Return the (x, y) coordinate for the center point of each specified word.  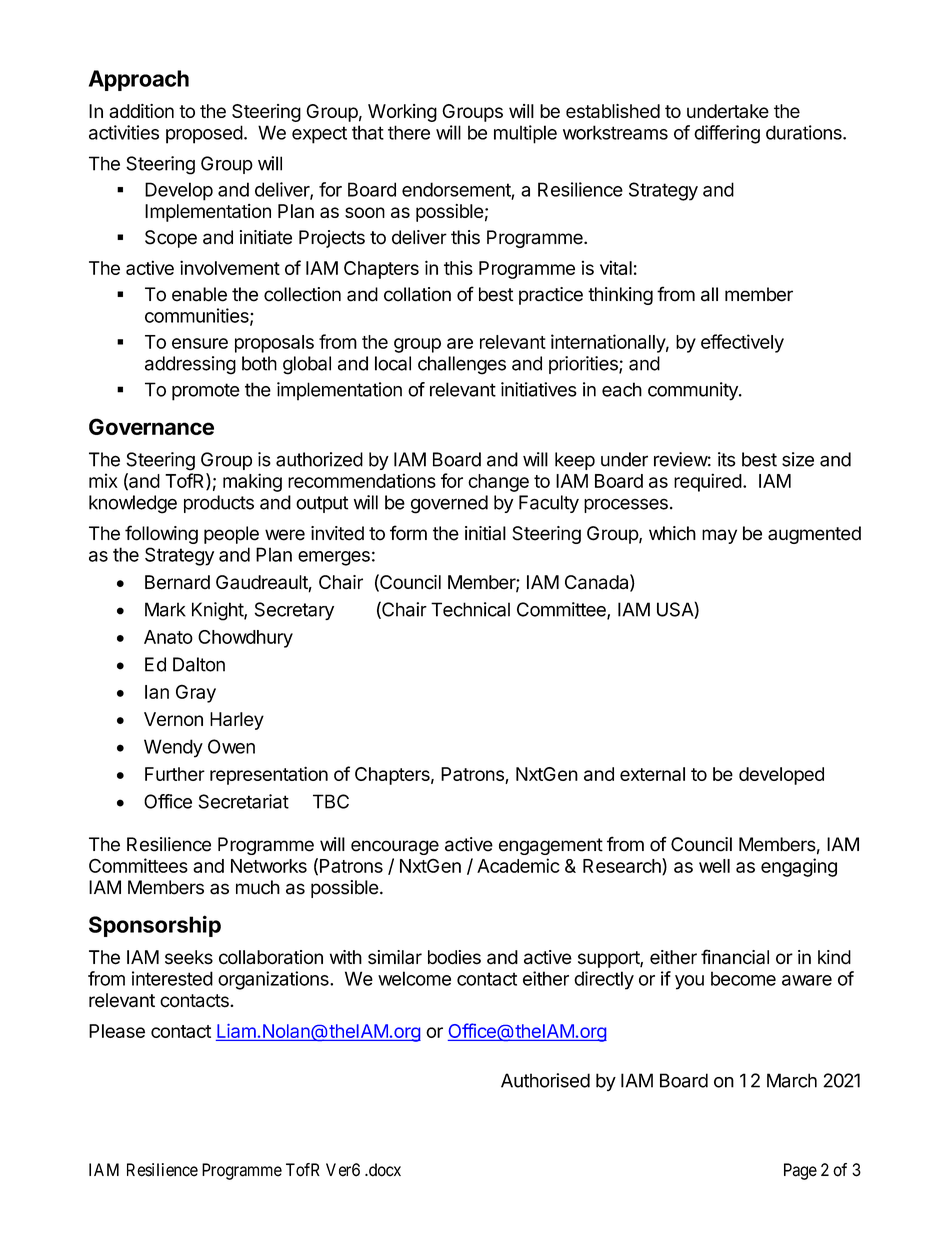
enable (199, 294)
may (719, 536)
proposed (204, 134)
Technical (470, 609)
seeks (189, 957)
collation (417, 294)
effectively (742, 343)
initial (485, 533)
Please (117, 1031)
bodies (454, 957)
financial (735, 957)
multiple (525, 134)
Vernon (173, 719)
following (161, 534)
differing (727, 134)
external (652, 774)
